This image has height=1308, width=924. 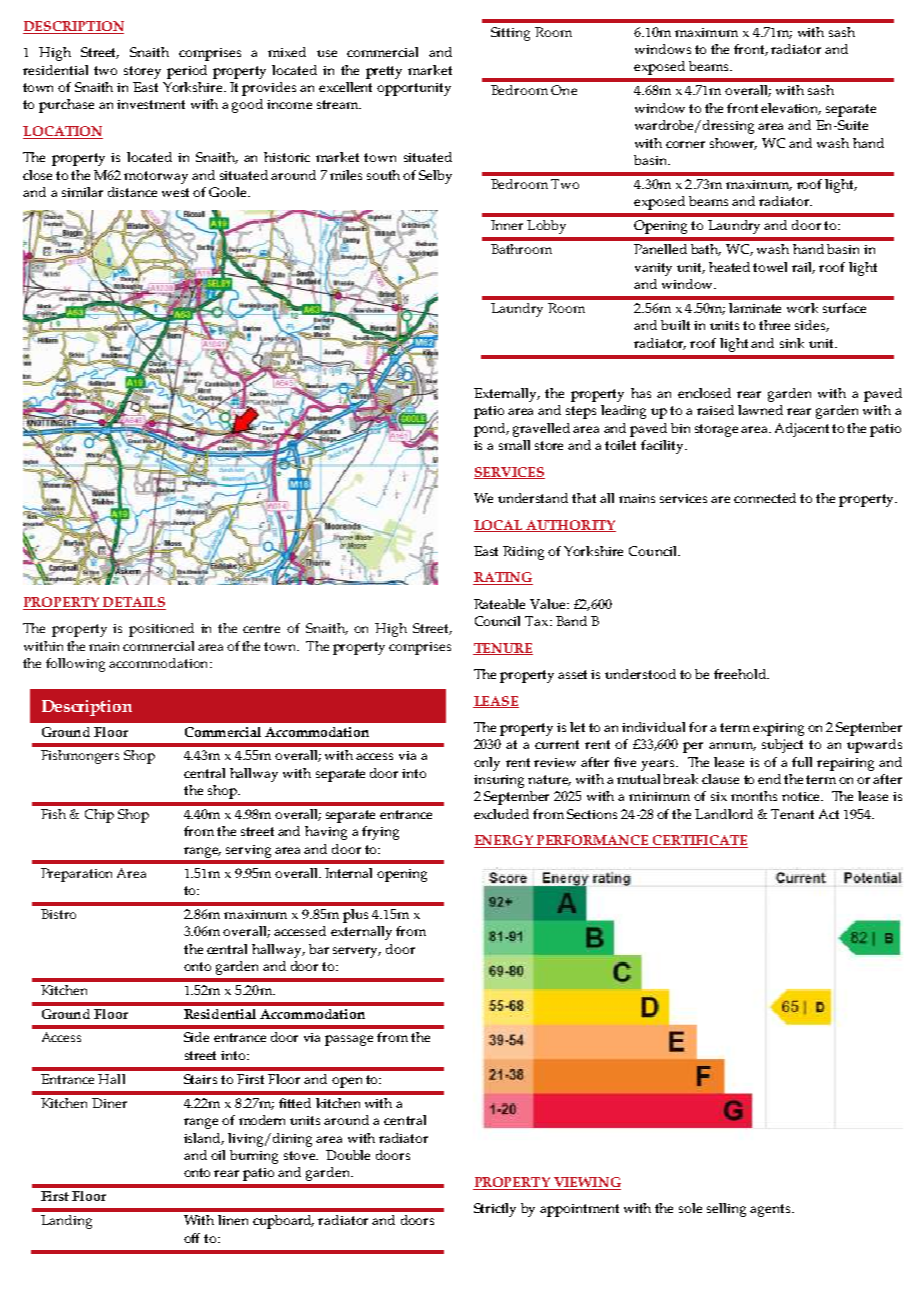 I want to click on off, so click(x=192, y=1238).
